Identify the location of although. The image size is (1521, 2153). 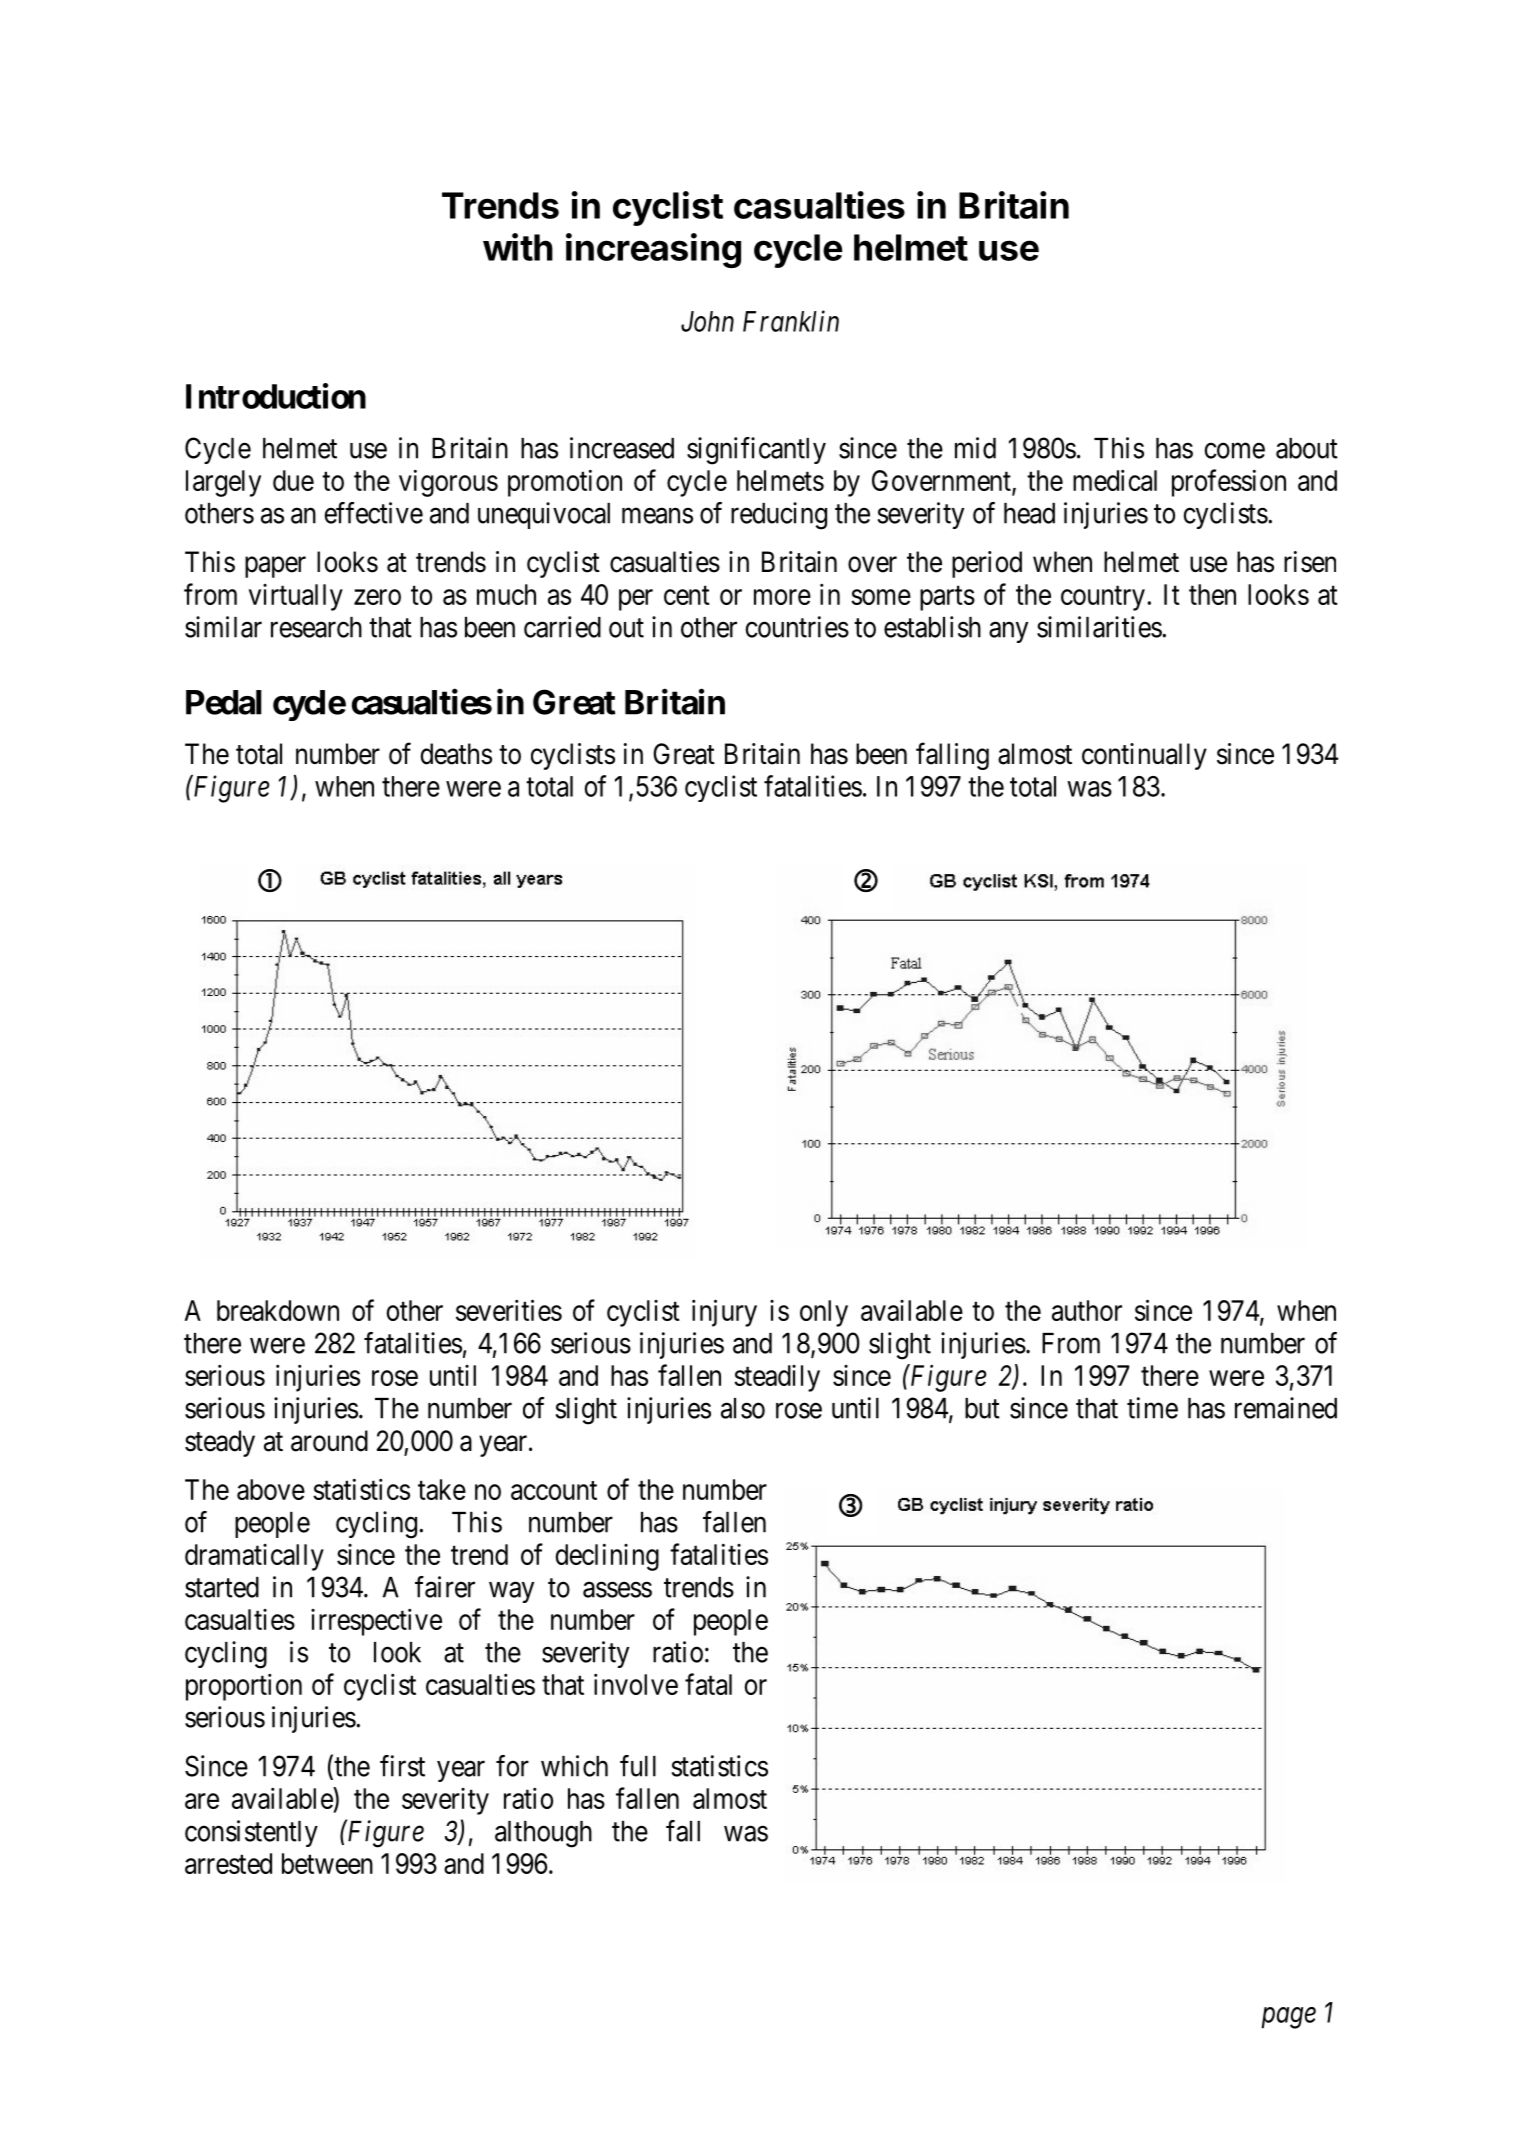
(543, 1834).
